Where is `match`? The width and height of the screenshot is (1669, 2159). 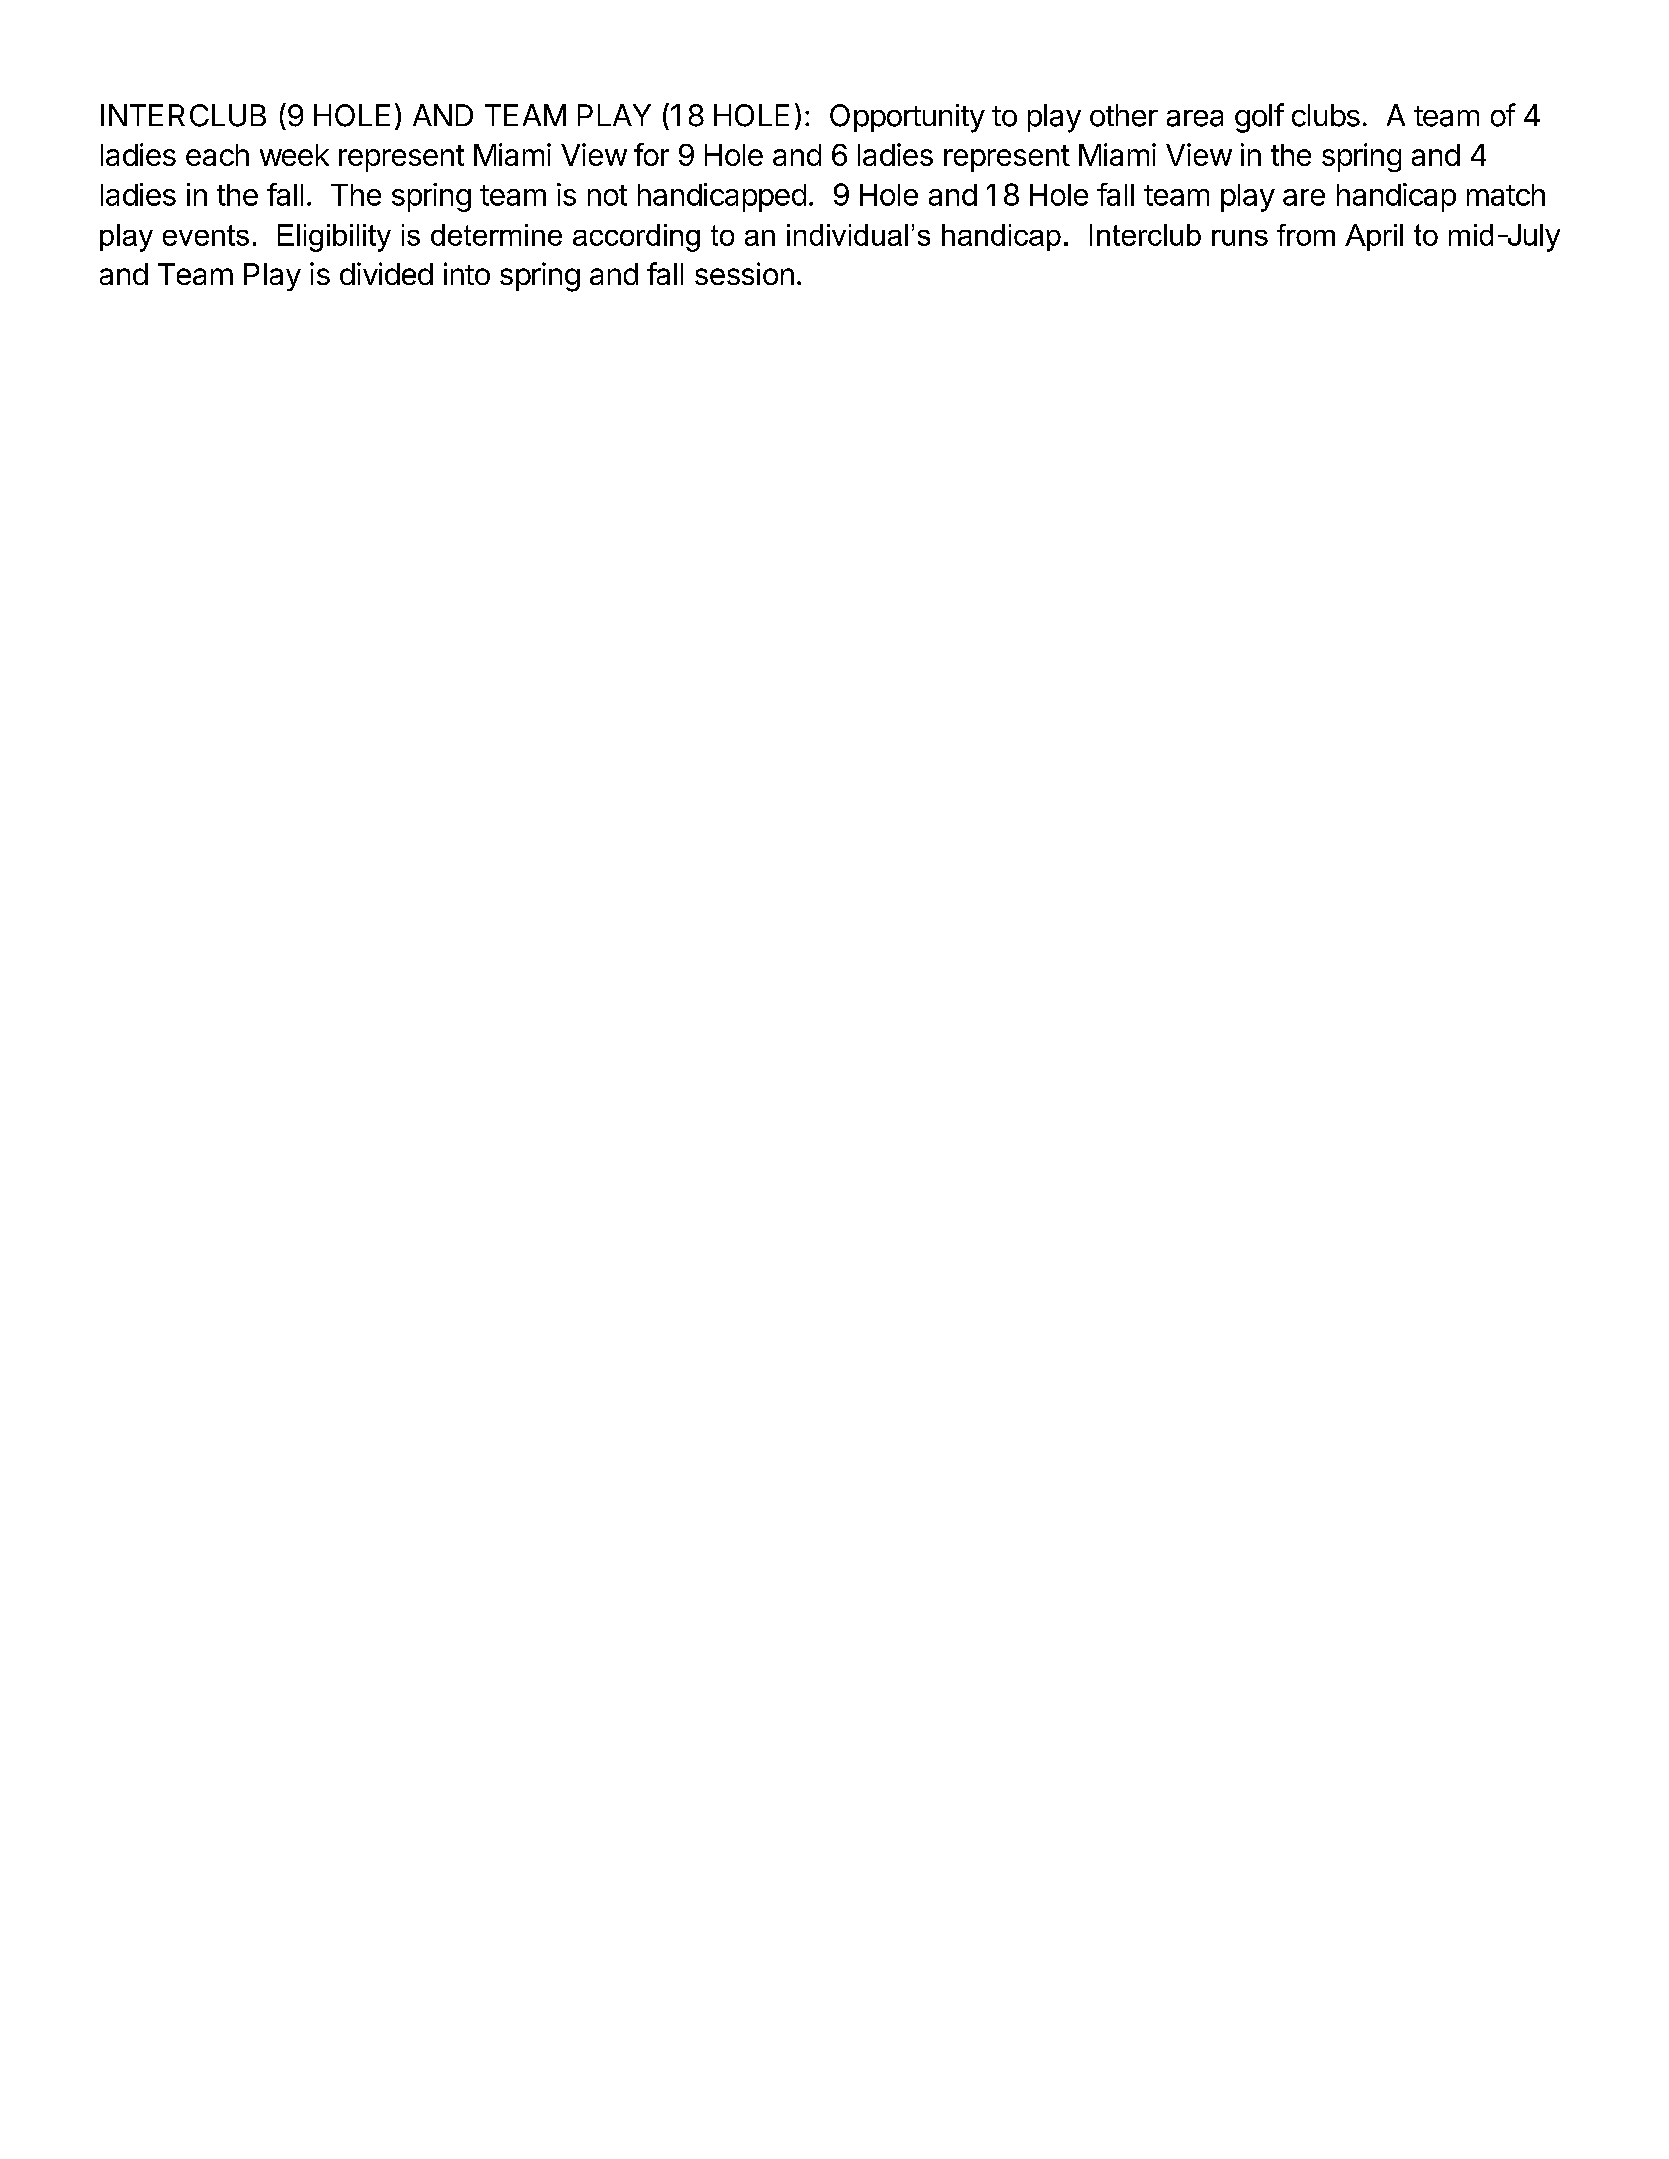 match is located at coordinates (1506, 195).
